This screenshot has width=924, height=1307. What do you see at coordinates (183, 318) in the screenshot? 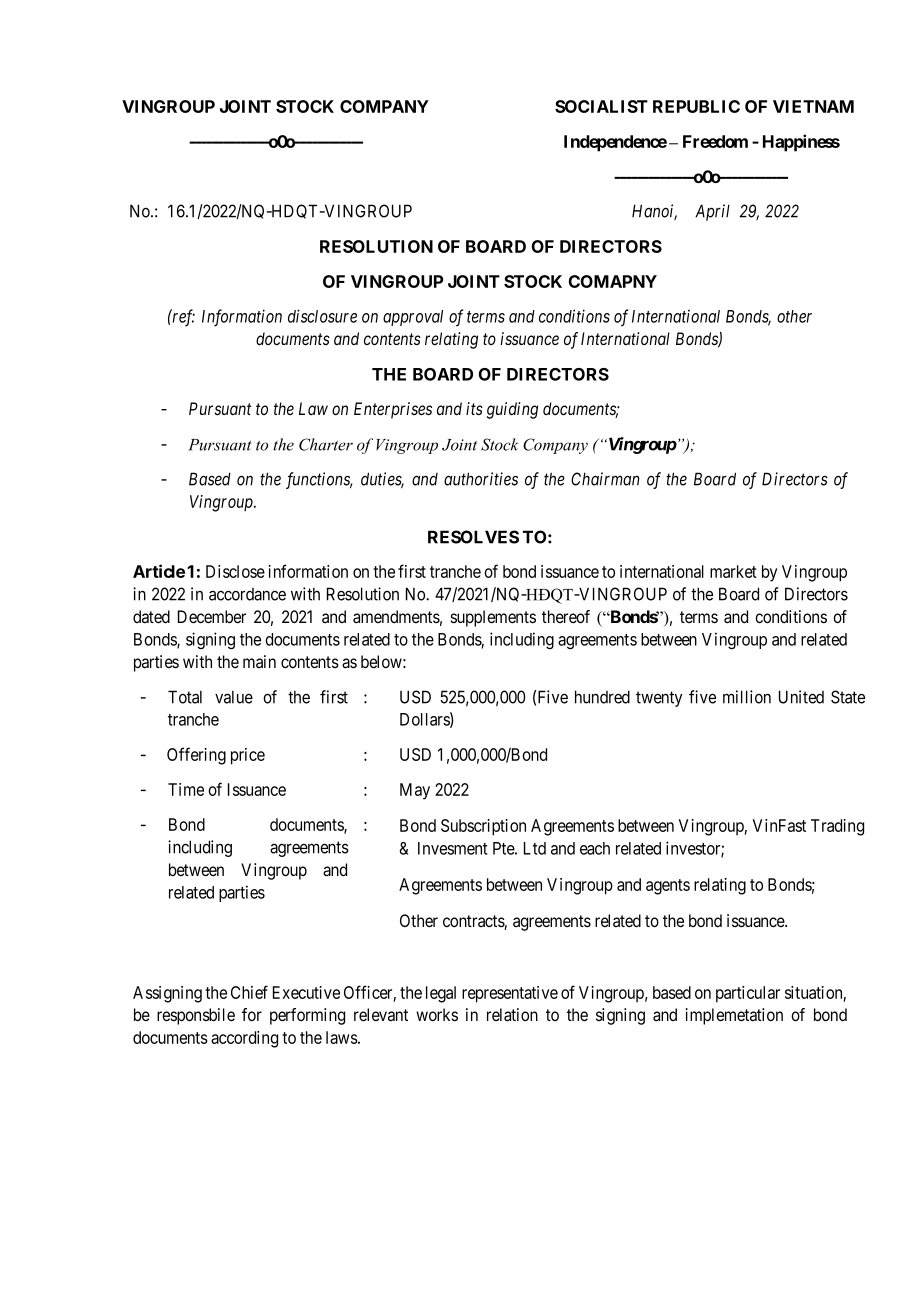
I see `ref` at bounding box center [183, 318].
